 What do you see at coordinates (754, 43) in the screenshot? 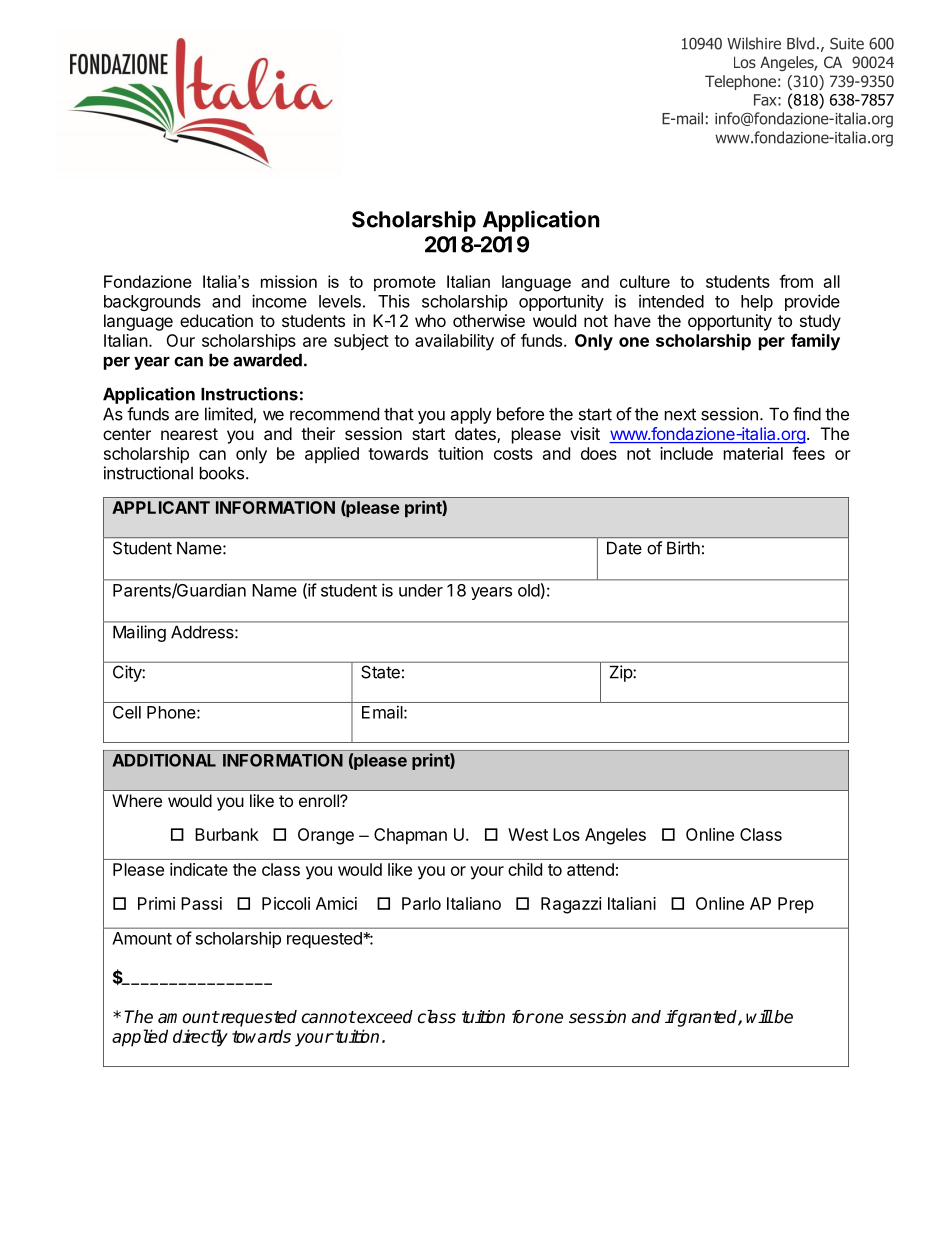
I see `Wilshire` at bounding box center [754, 43].
